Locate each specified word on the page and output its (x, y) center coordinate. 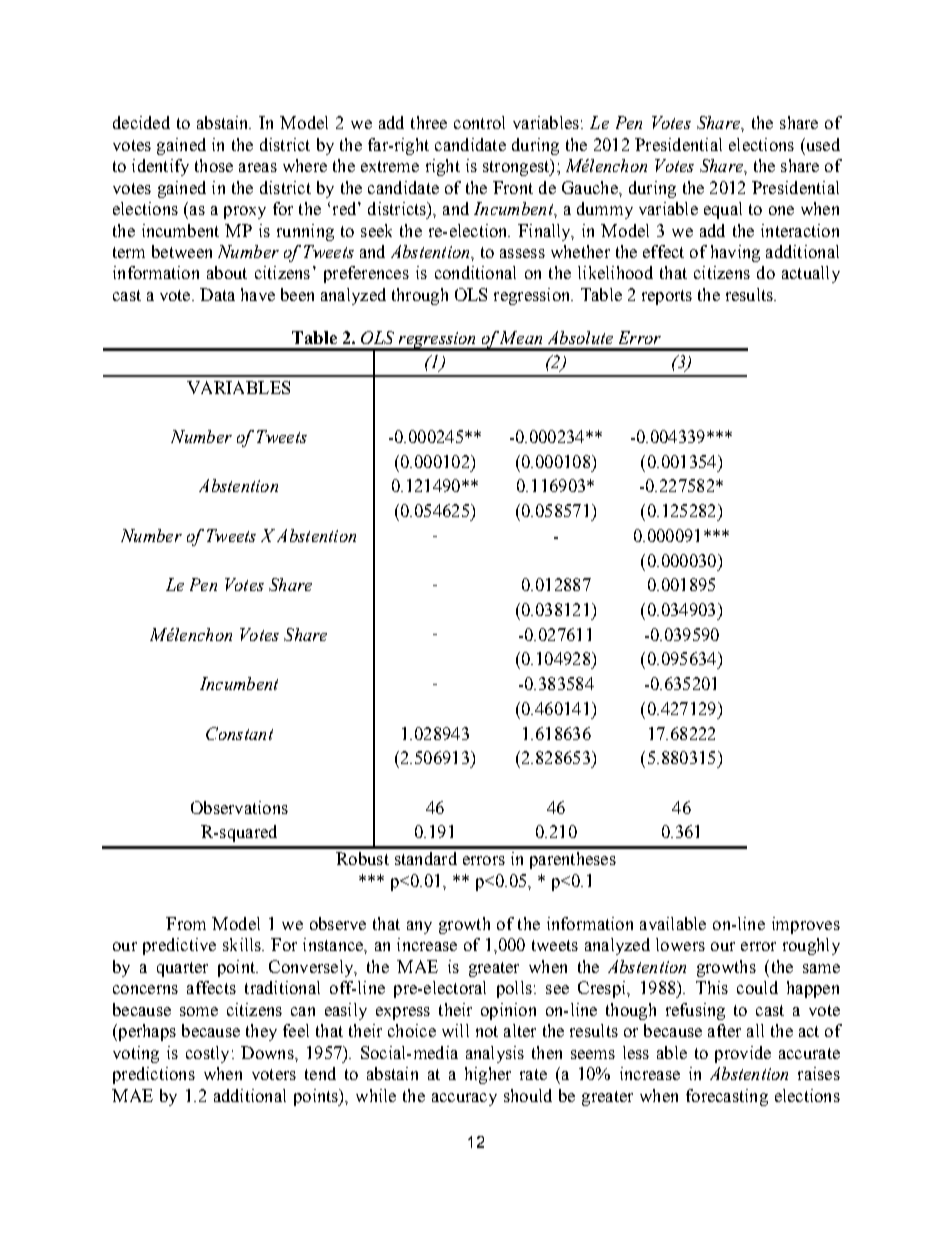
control (479, 122)
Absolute (580, 337)
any (419, 927)
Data (217, 294)
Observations (239, 807)
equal (723, 210)
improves (806, 925)
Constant (239, 733)
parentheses (573, 860)
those (214, 165)
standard (426, 858)
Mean (521, 337)
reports (667, 297)
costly (207, 1054)
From (186, 923)
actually (811, 274)
